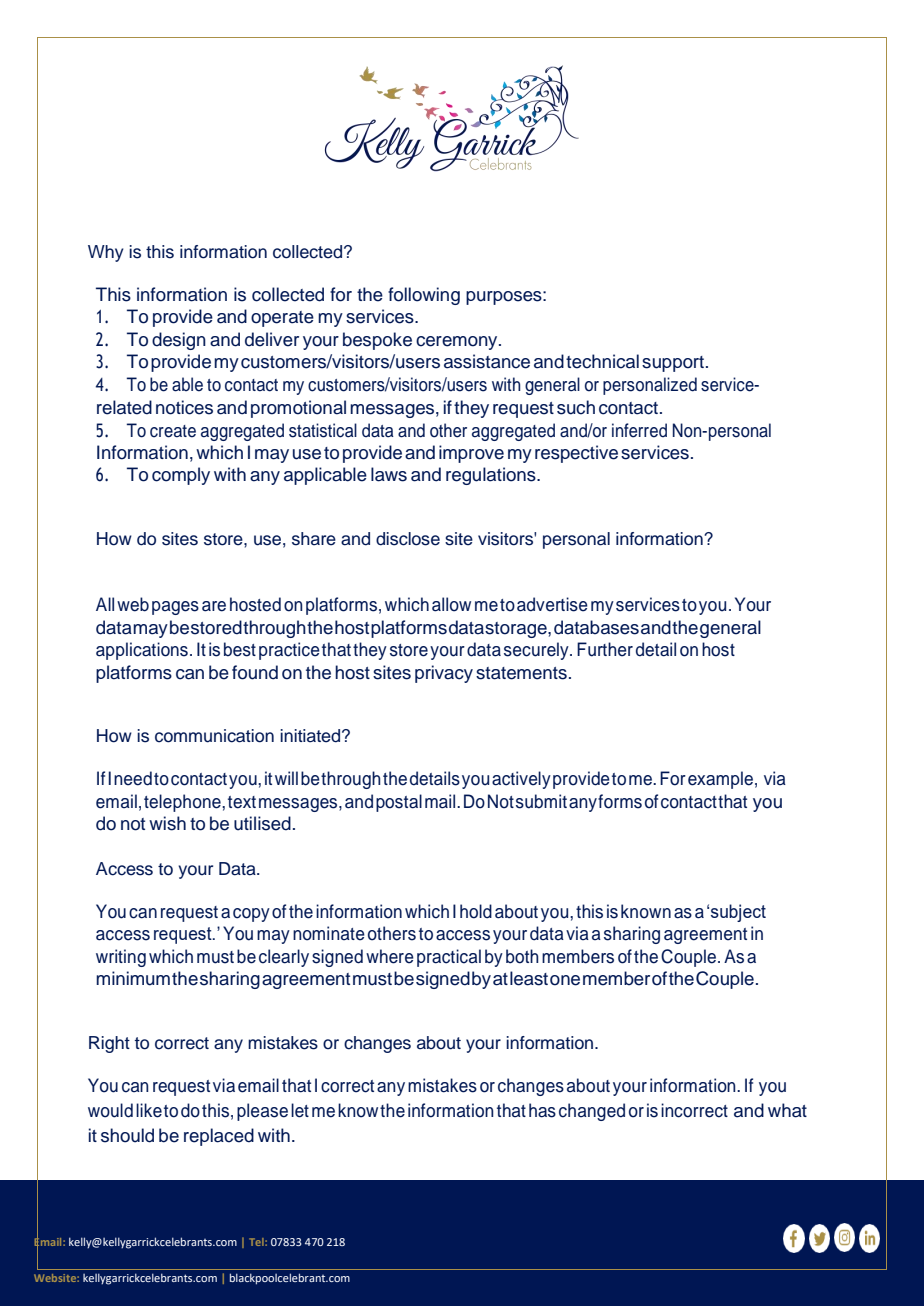  I want to click on hold, so click(476, 911).
